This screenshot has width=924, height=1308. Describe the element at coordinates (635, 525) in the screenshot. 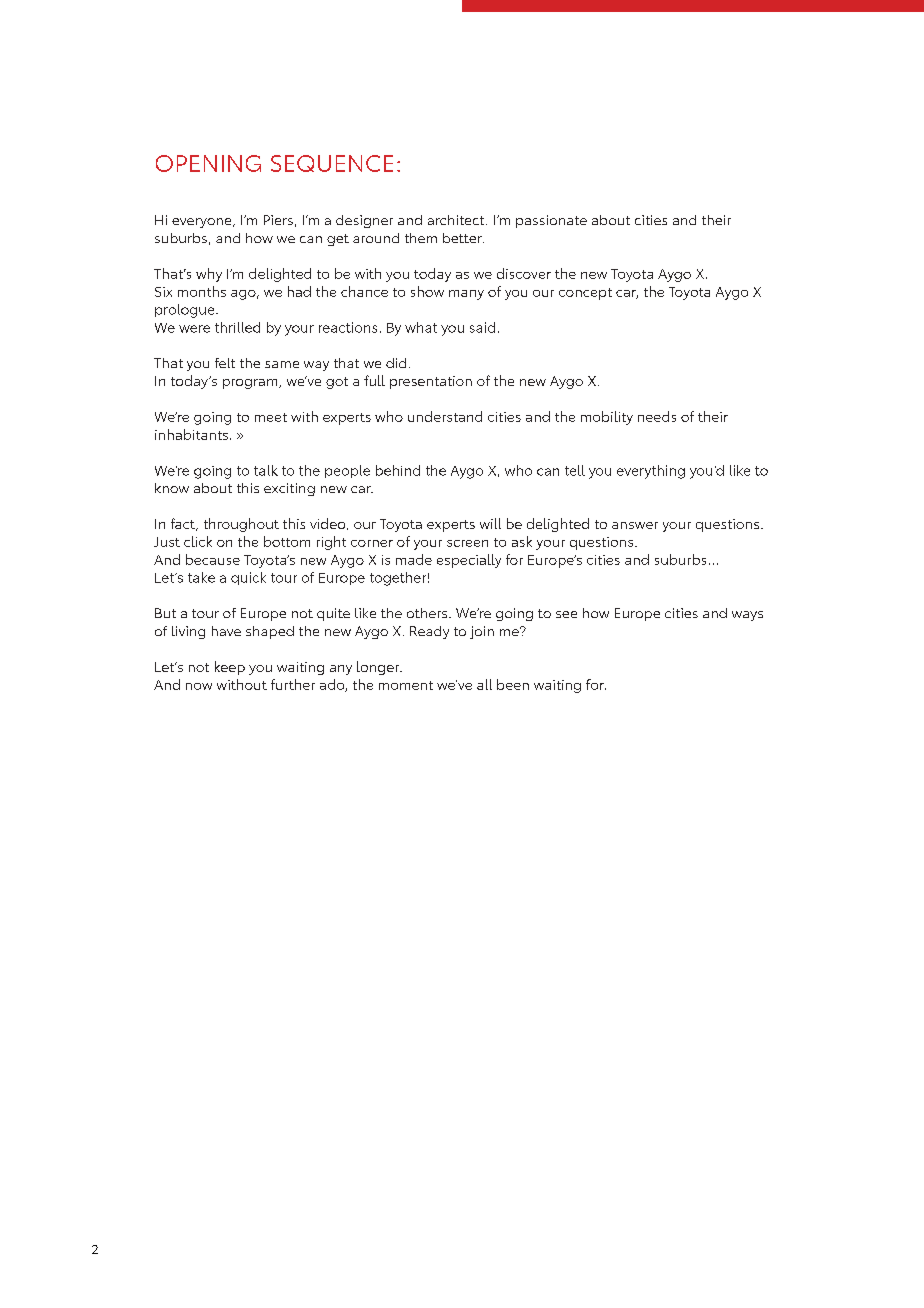

I see `answer` at that location.
